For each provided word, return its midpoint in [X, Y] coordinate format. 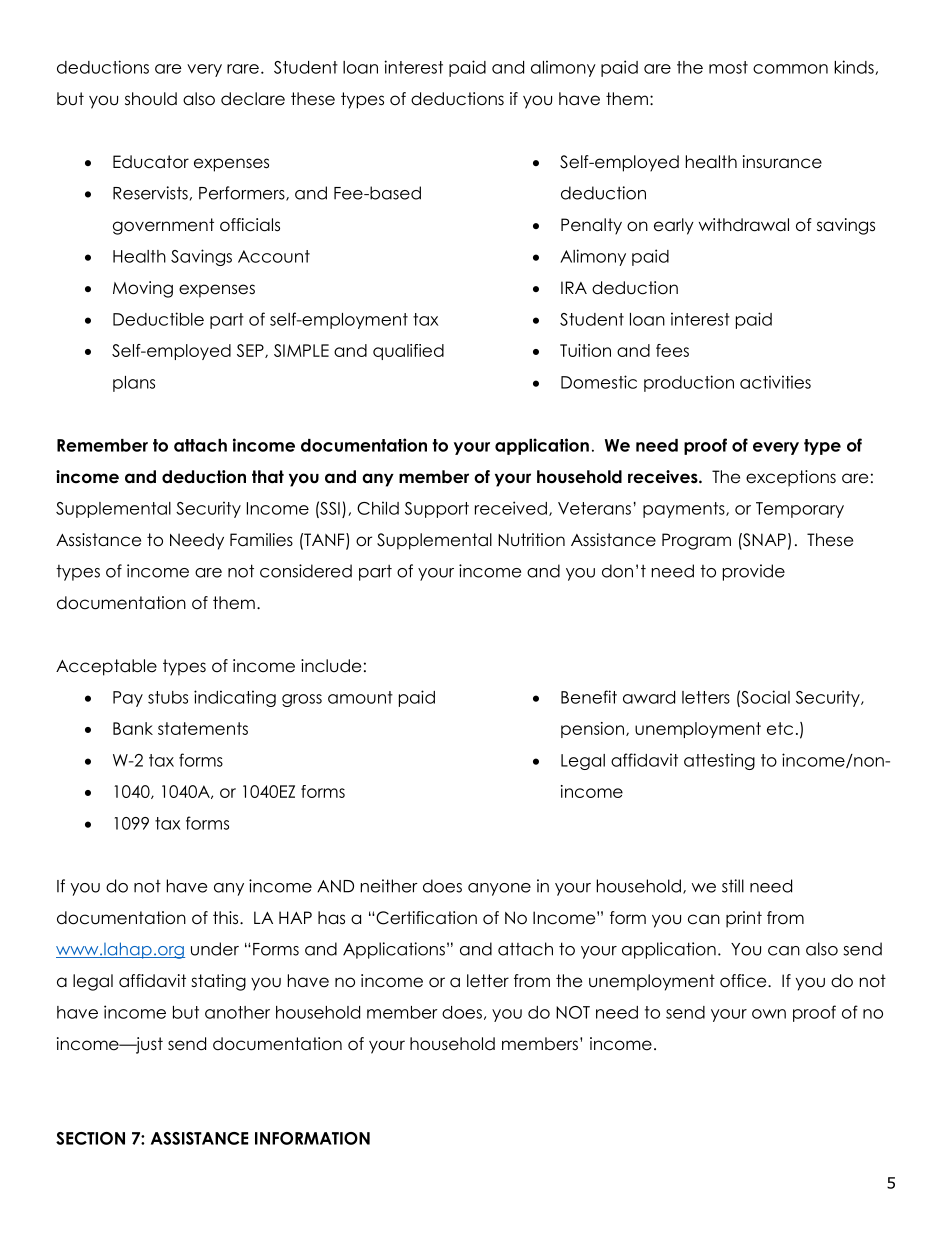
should [151, 99]
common [790, 69]
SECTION [90, 1138]
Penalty [591, 226]
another [237, 1012]
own [769, 1014]
